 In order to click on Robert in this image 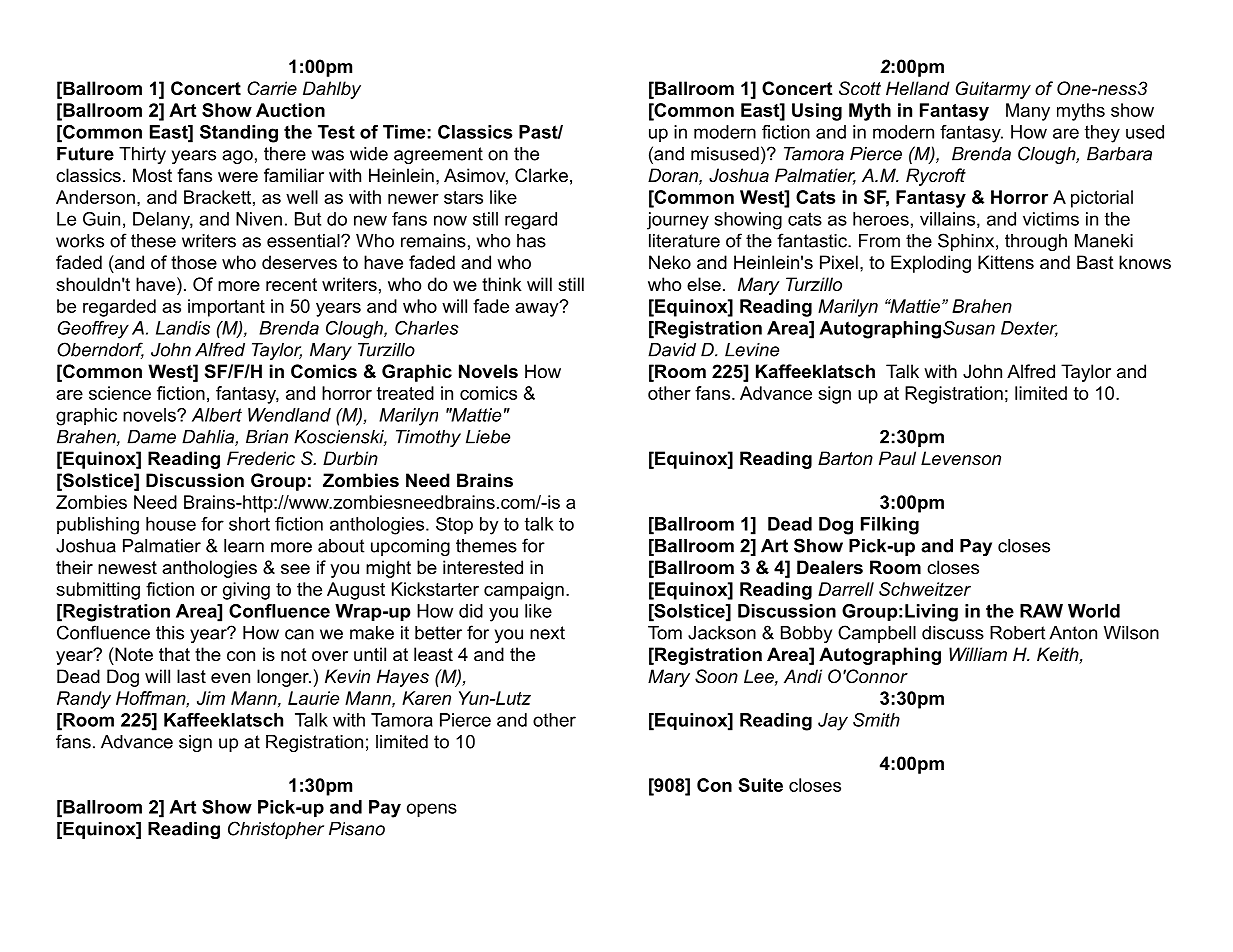, I will do `click(1017, 633)`.
